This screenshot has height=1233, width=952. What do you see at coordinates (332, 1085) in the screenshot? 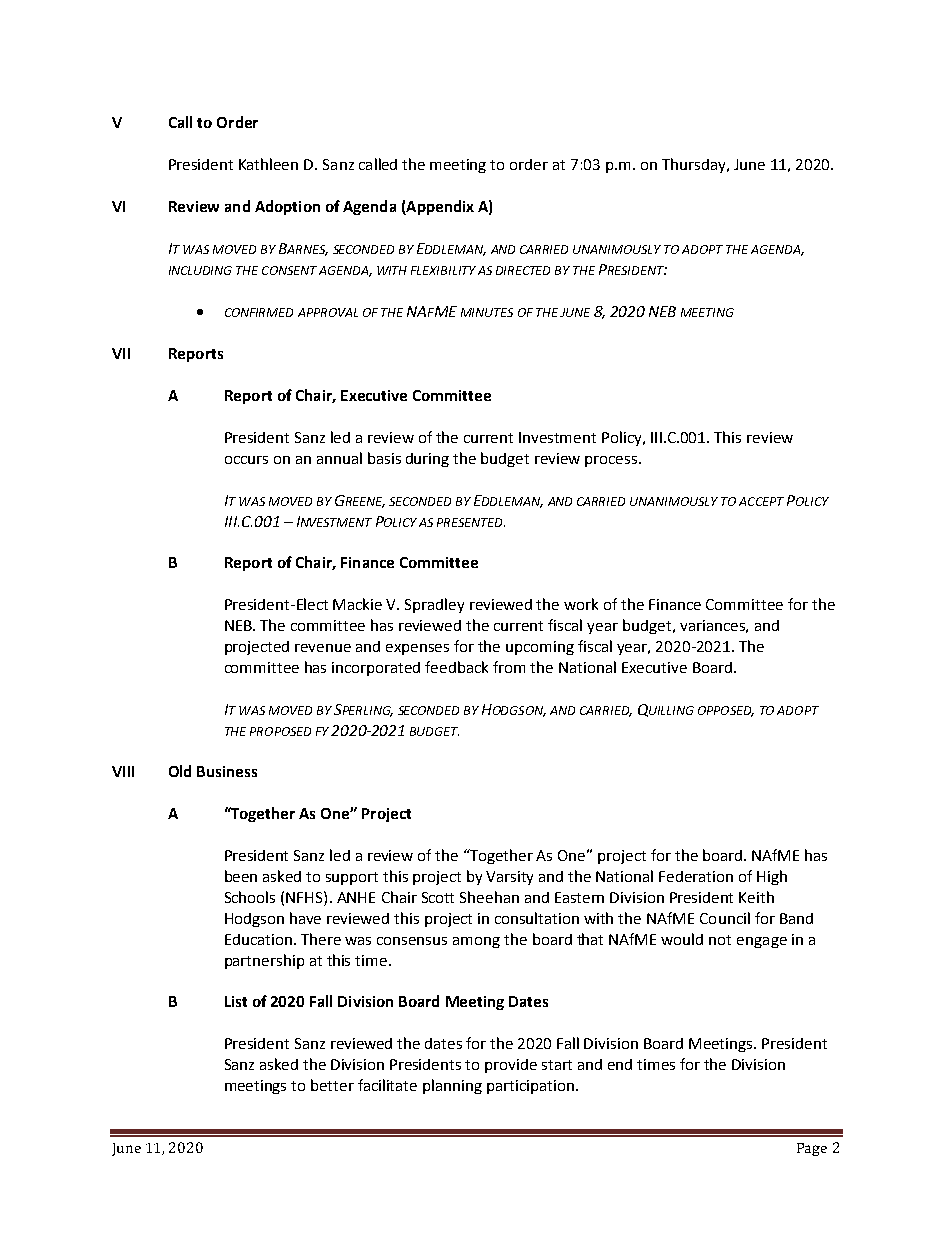
I see `better` at bounding box center [332, 1085].
